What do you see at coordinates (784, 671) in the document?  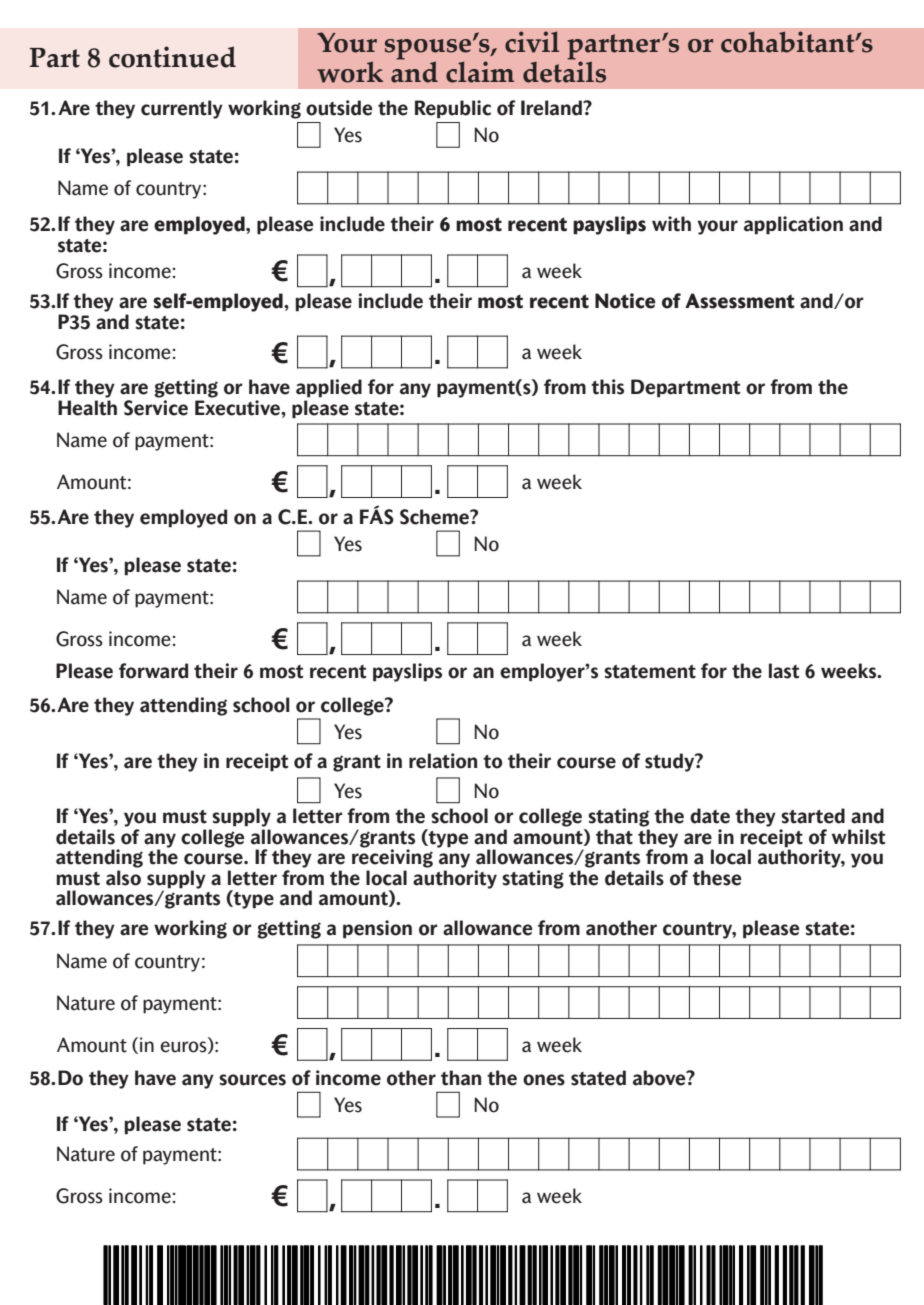 I see `last` at bounding box center [784, 671].
